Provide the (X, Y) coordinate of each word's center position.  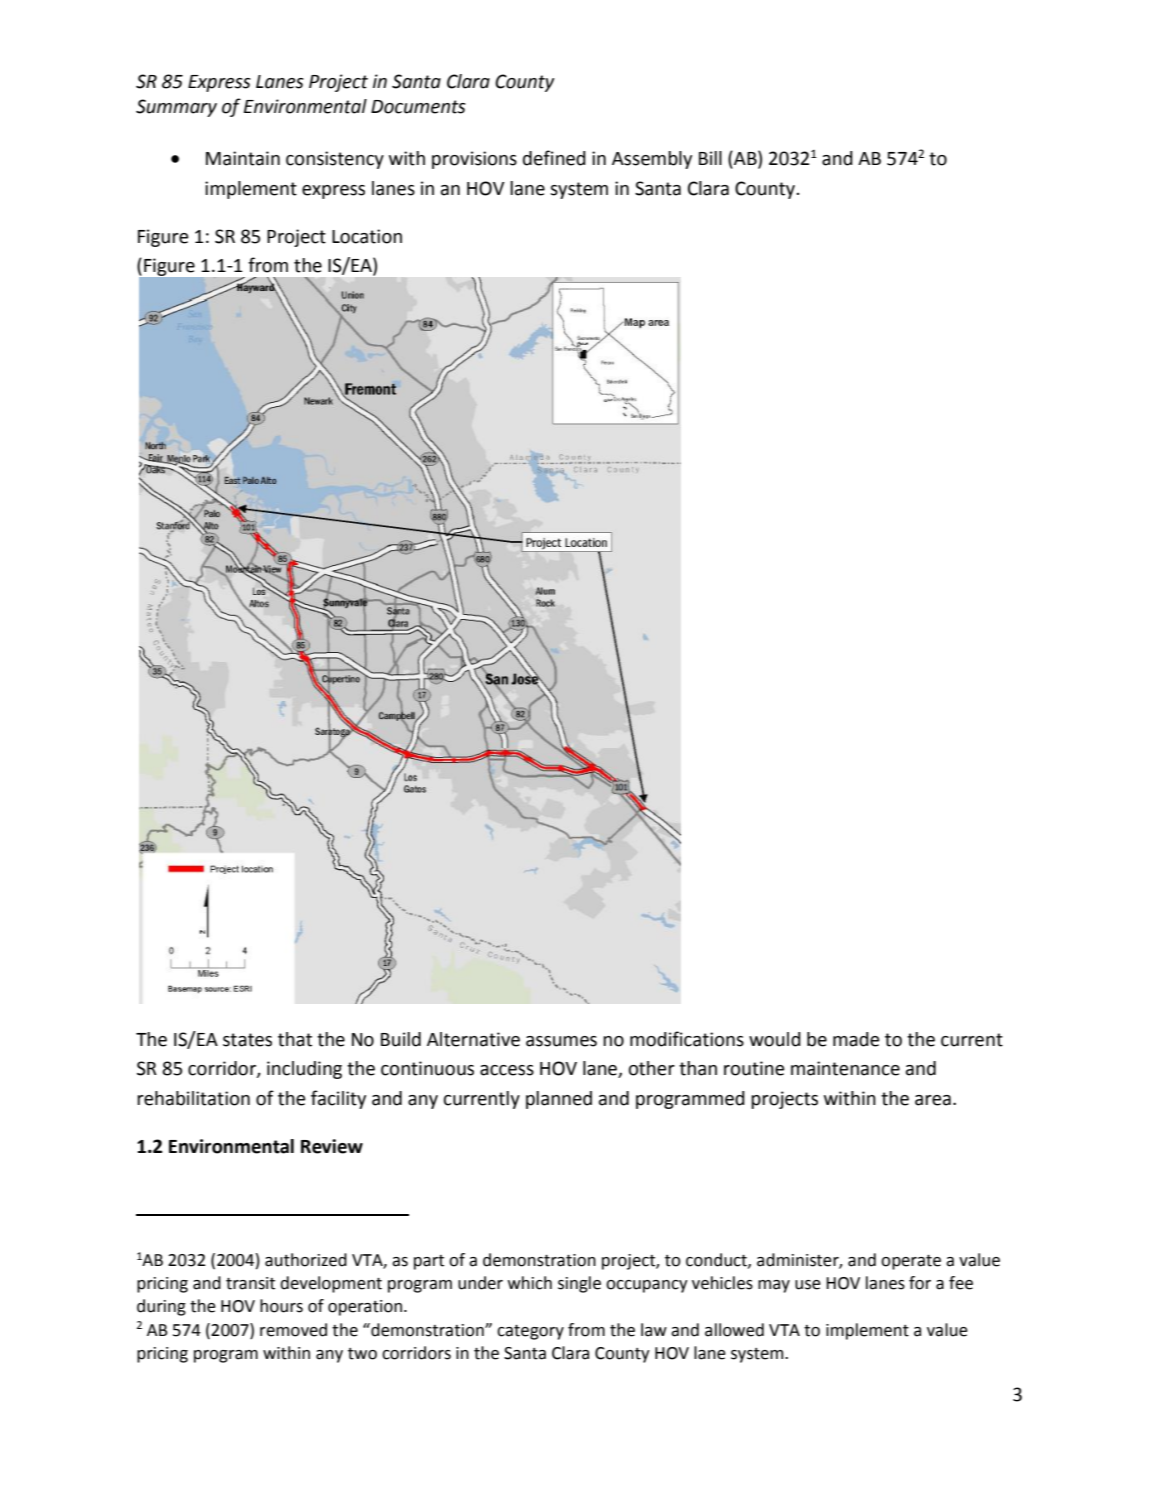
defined (554, 158)
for (920, 1283)
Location (367, 236)
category (530, 1332)
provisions (474, 160)
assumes (561, 1041)
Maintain (243, 158)
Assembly (652, 160)
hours (281, 1306)
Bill (710, 158)
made (856, 1039)
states (247, 1040)
